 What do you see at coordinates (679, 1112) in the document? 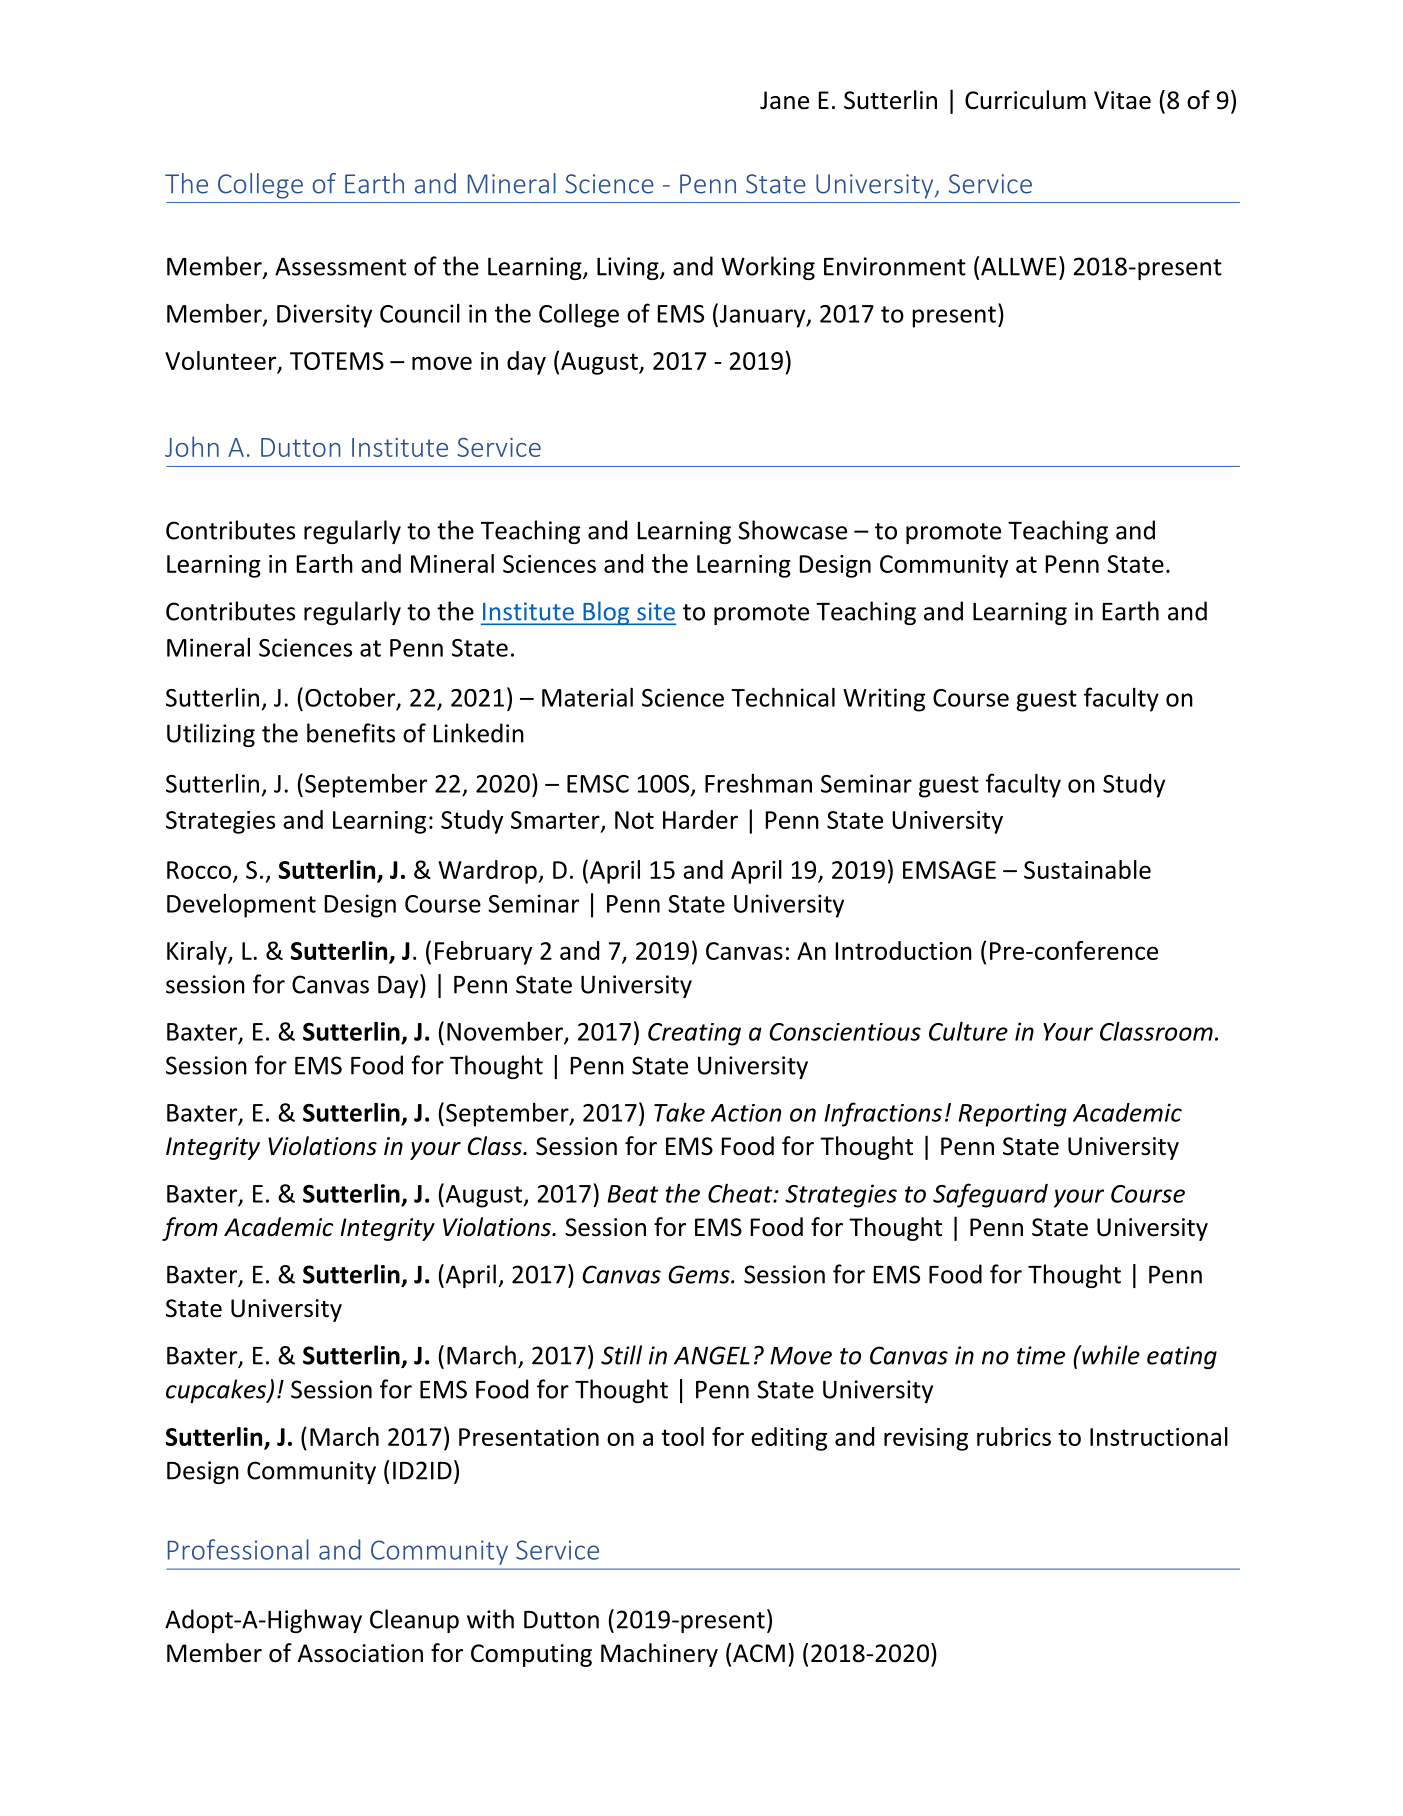
I see `Take` at bounding box center [679, 1112].
